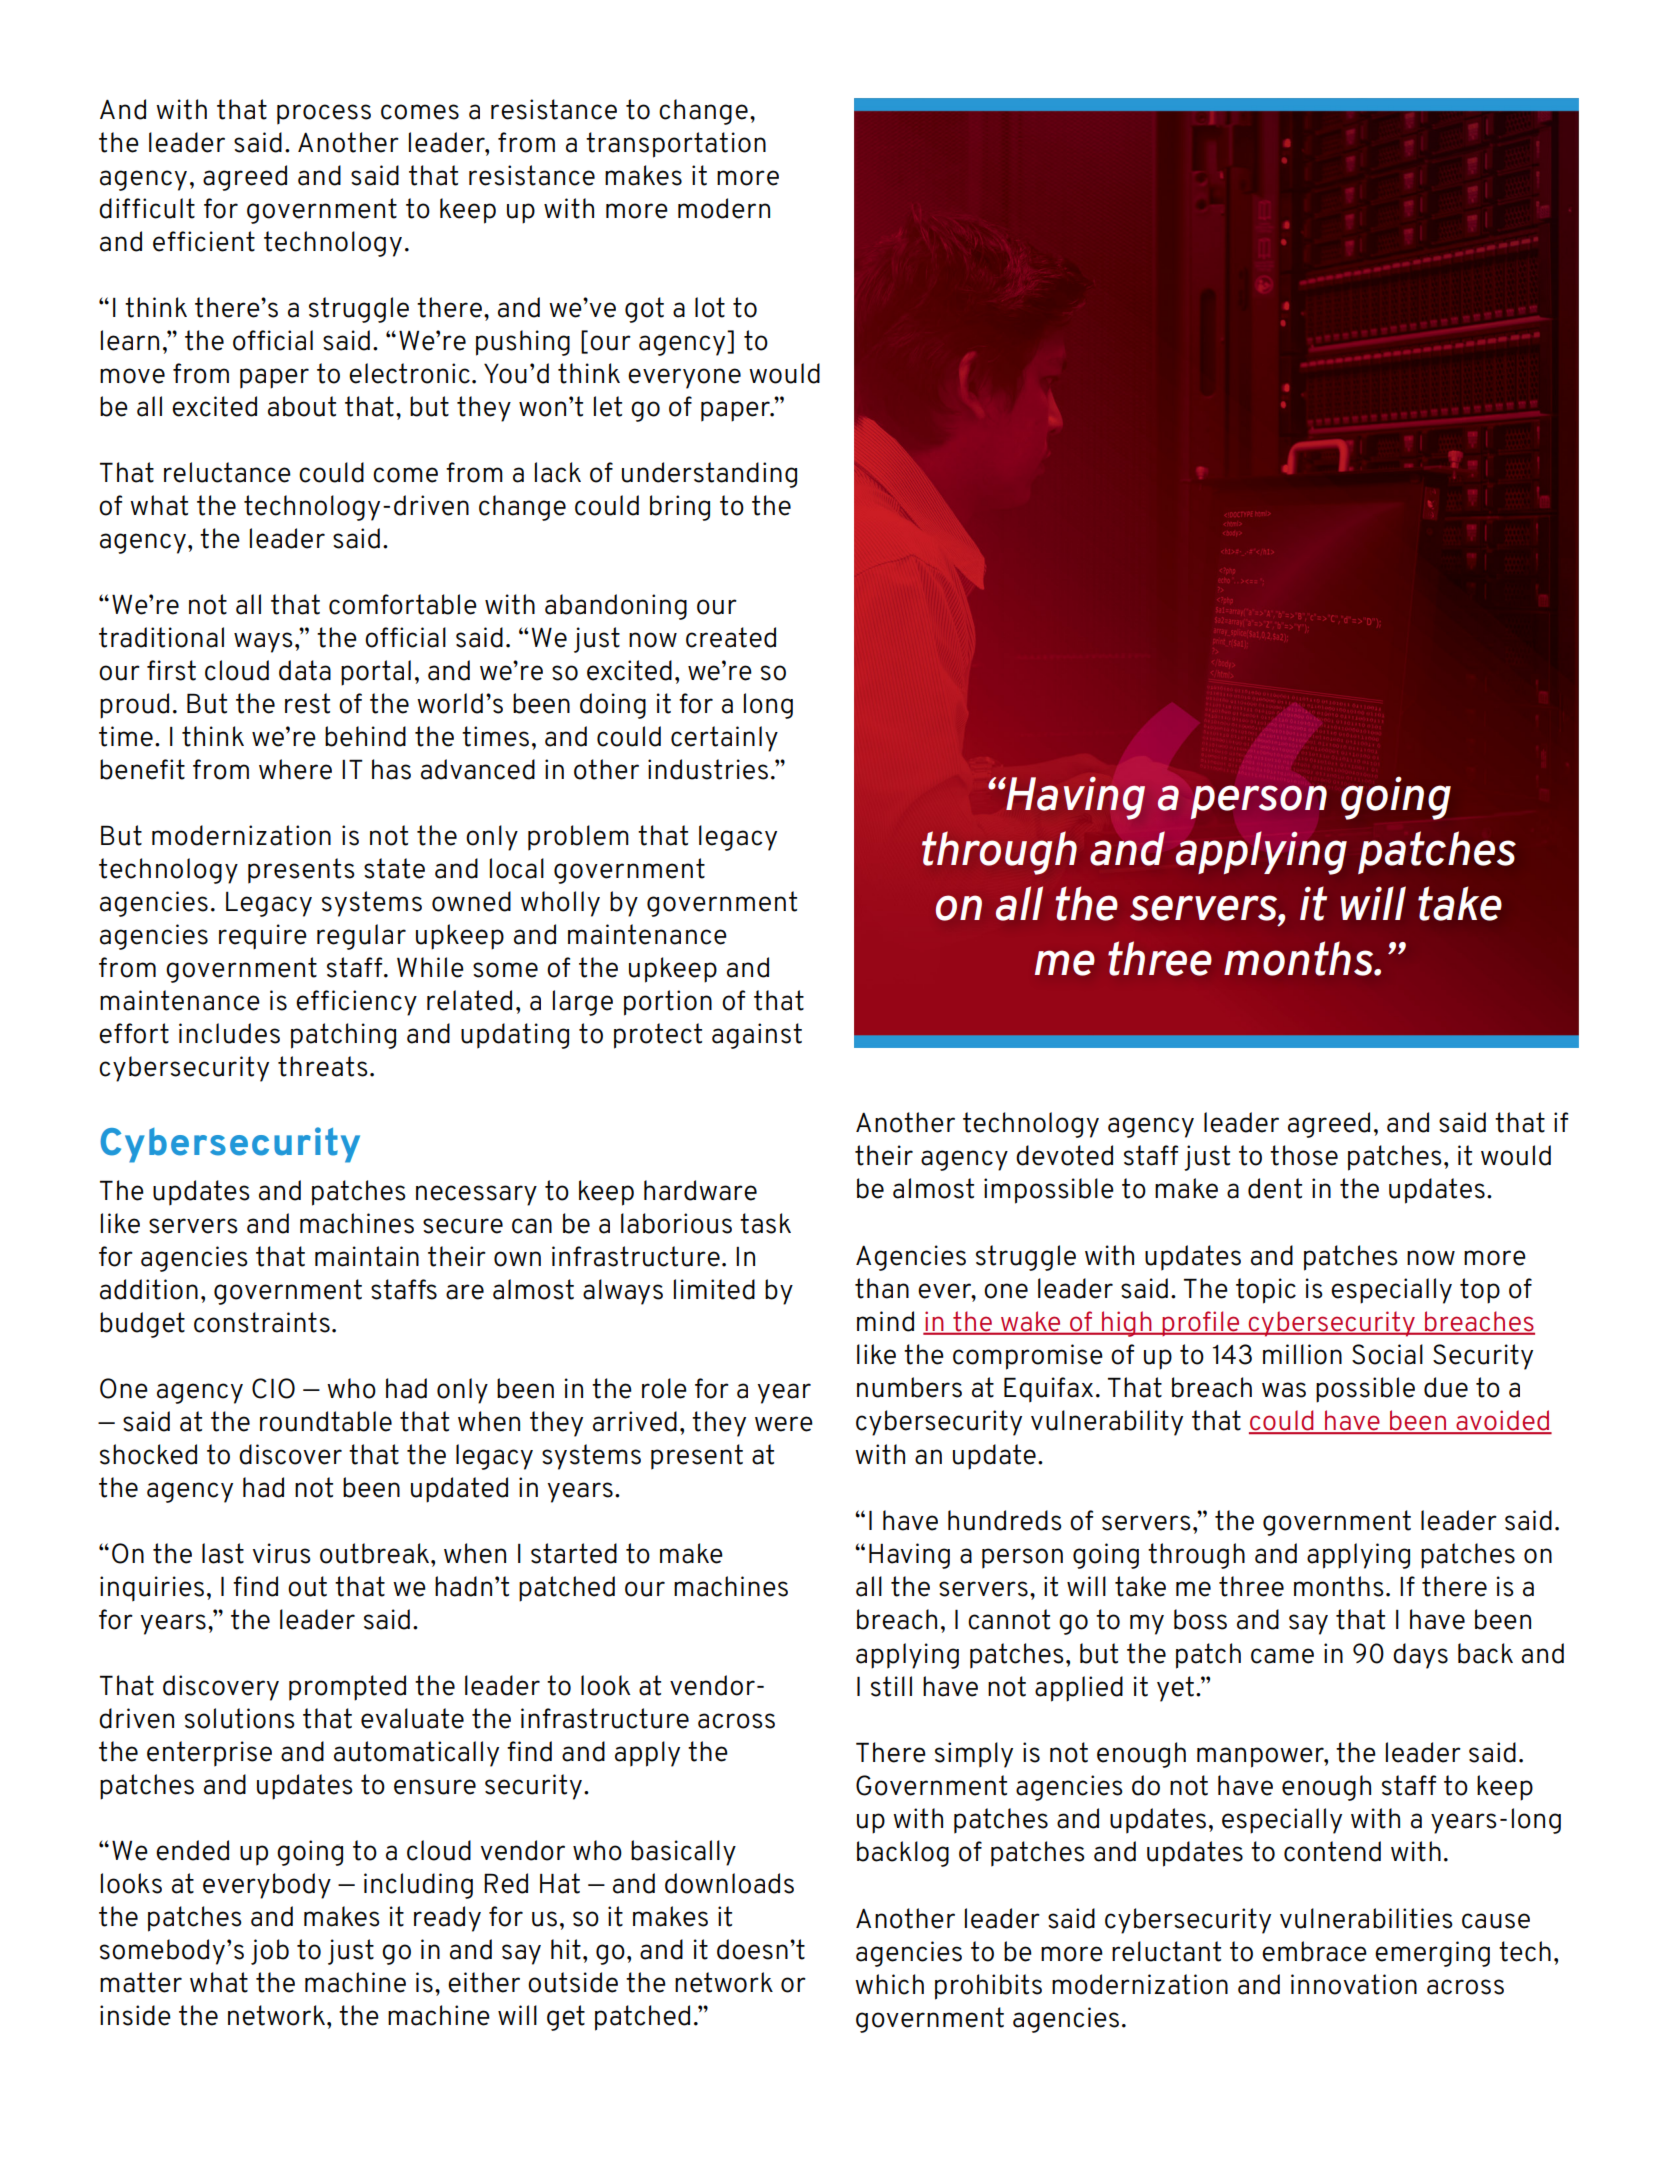 Image resolution: width=1677 pixels, height=2170 pixels. What do you see at coordinates (889, 1984) in the document?
I see `which` at bounding box center [889, 1984].
